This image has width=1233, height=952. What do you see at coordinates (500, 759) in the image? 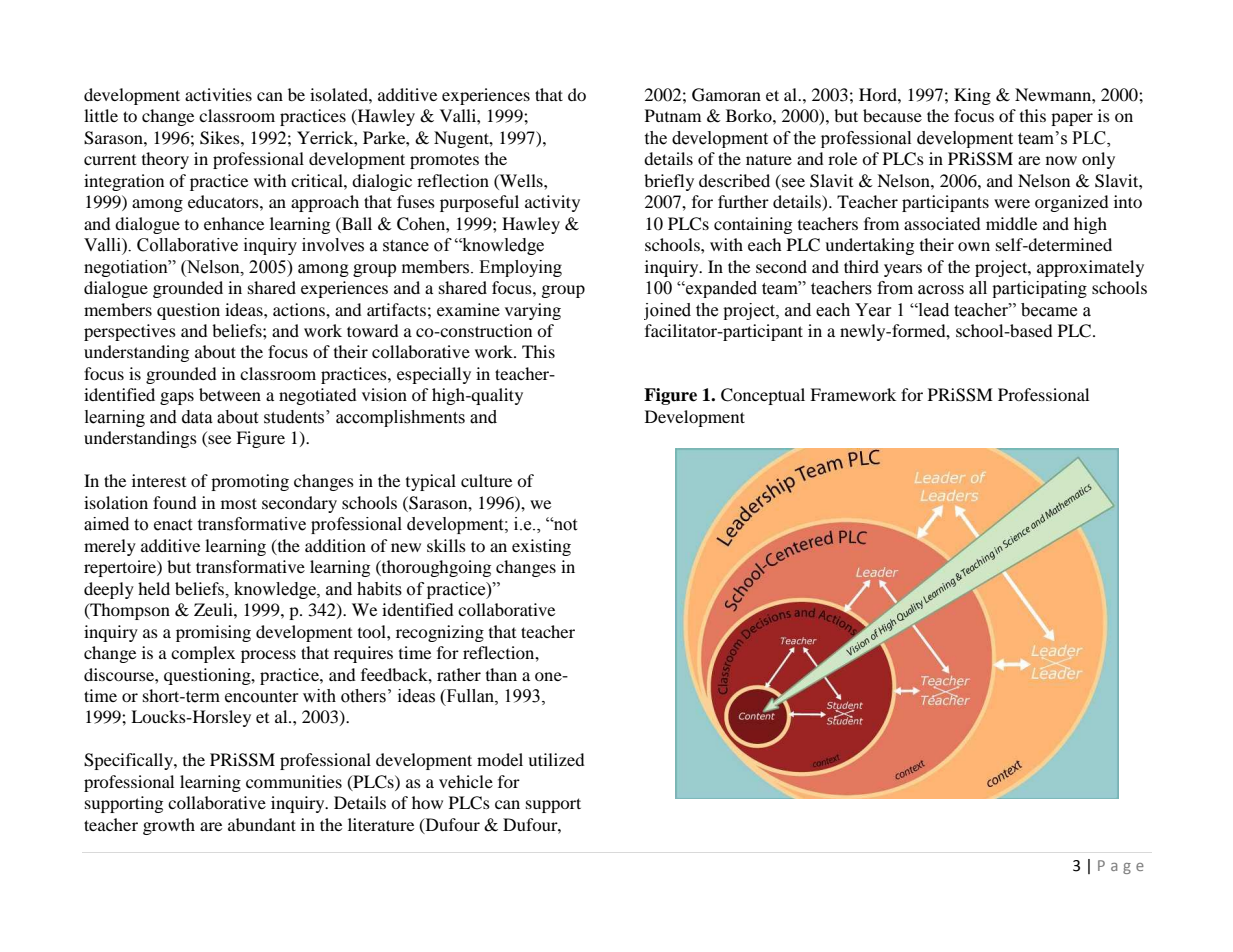
I see `model` at bounding box center [500, 759].
